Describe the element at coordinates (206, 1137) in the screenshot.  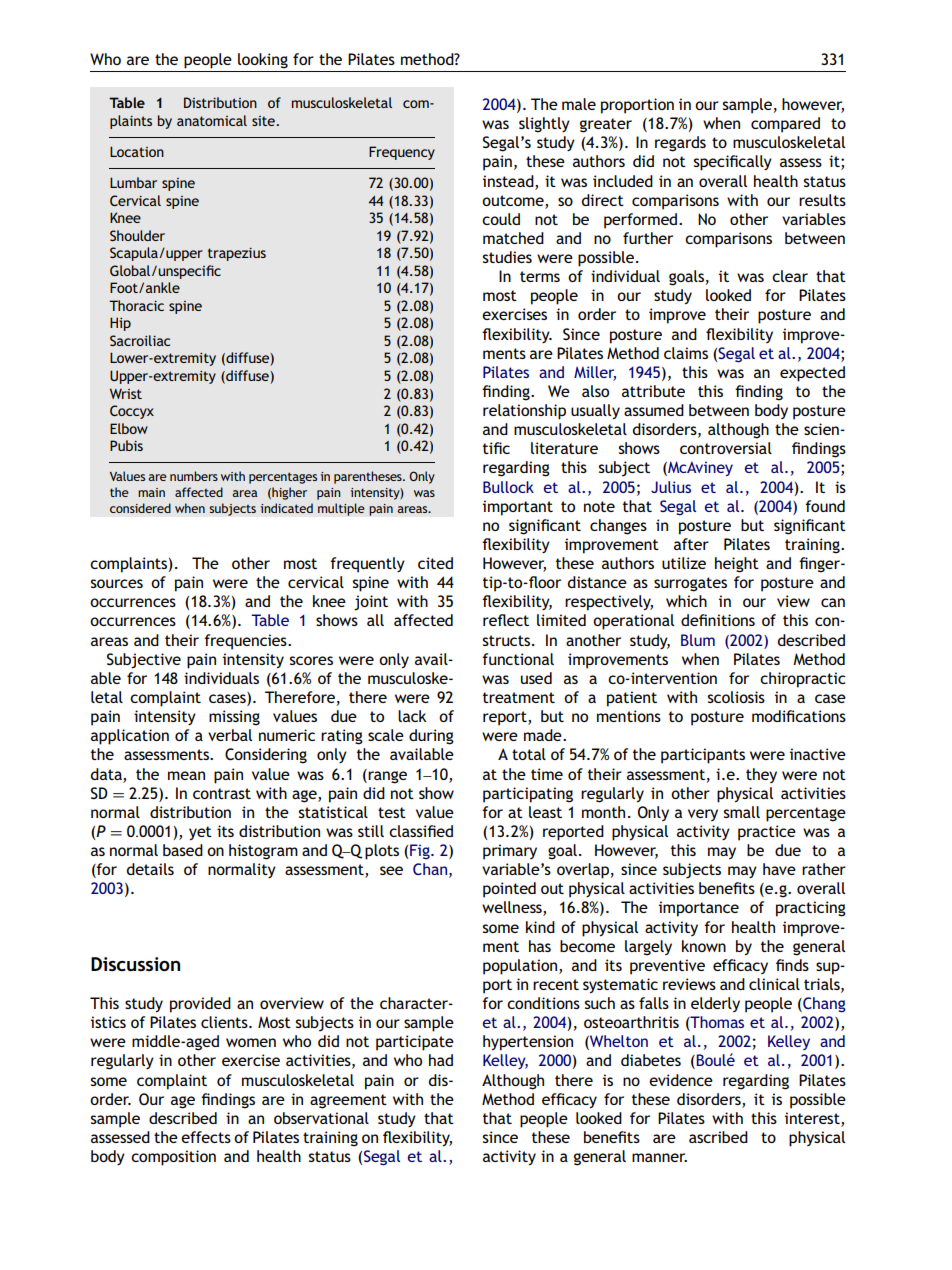
I see `effects` at that location.
